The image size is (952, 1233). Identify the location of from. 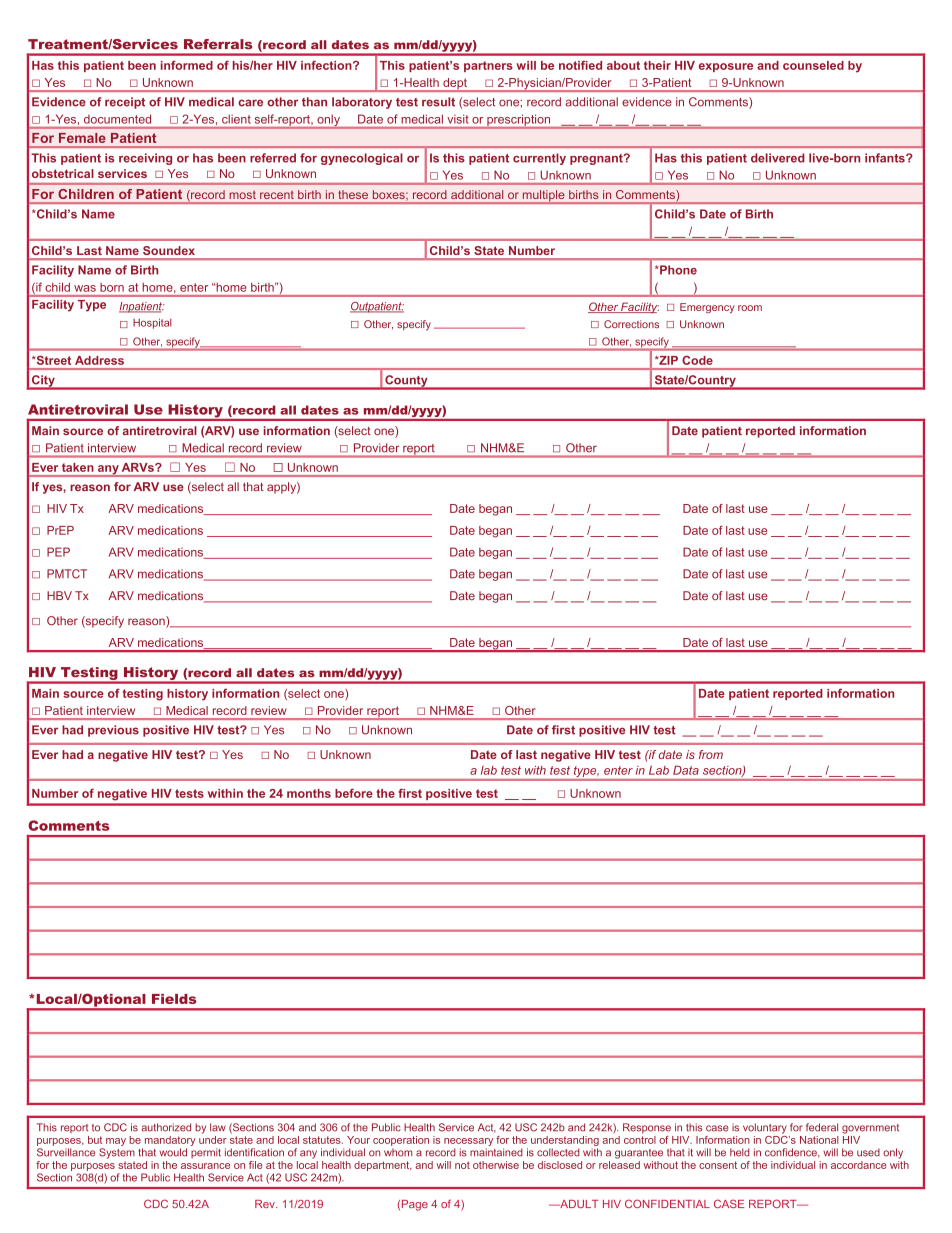
(711, 754).
